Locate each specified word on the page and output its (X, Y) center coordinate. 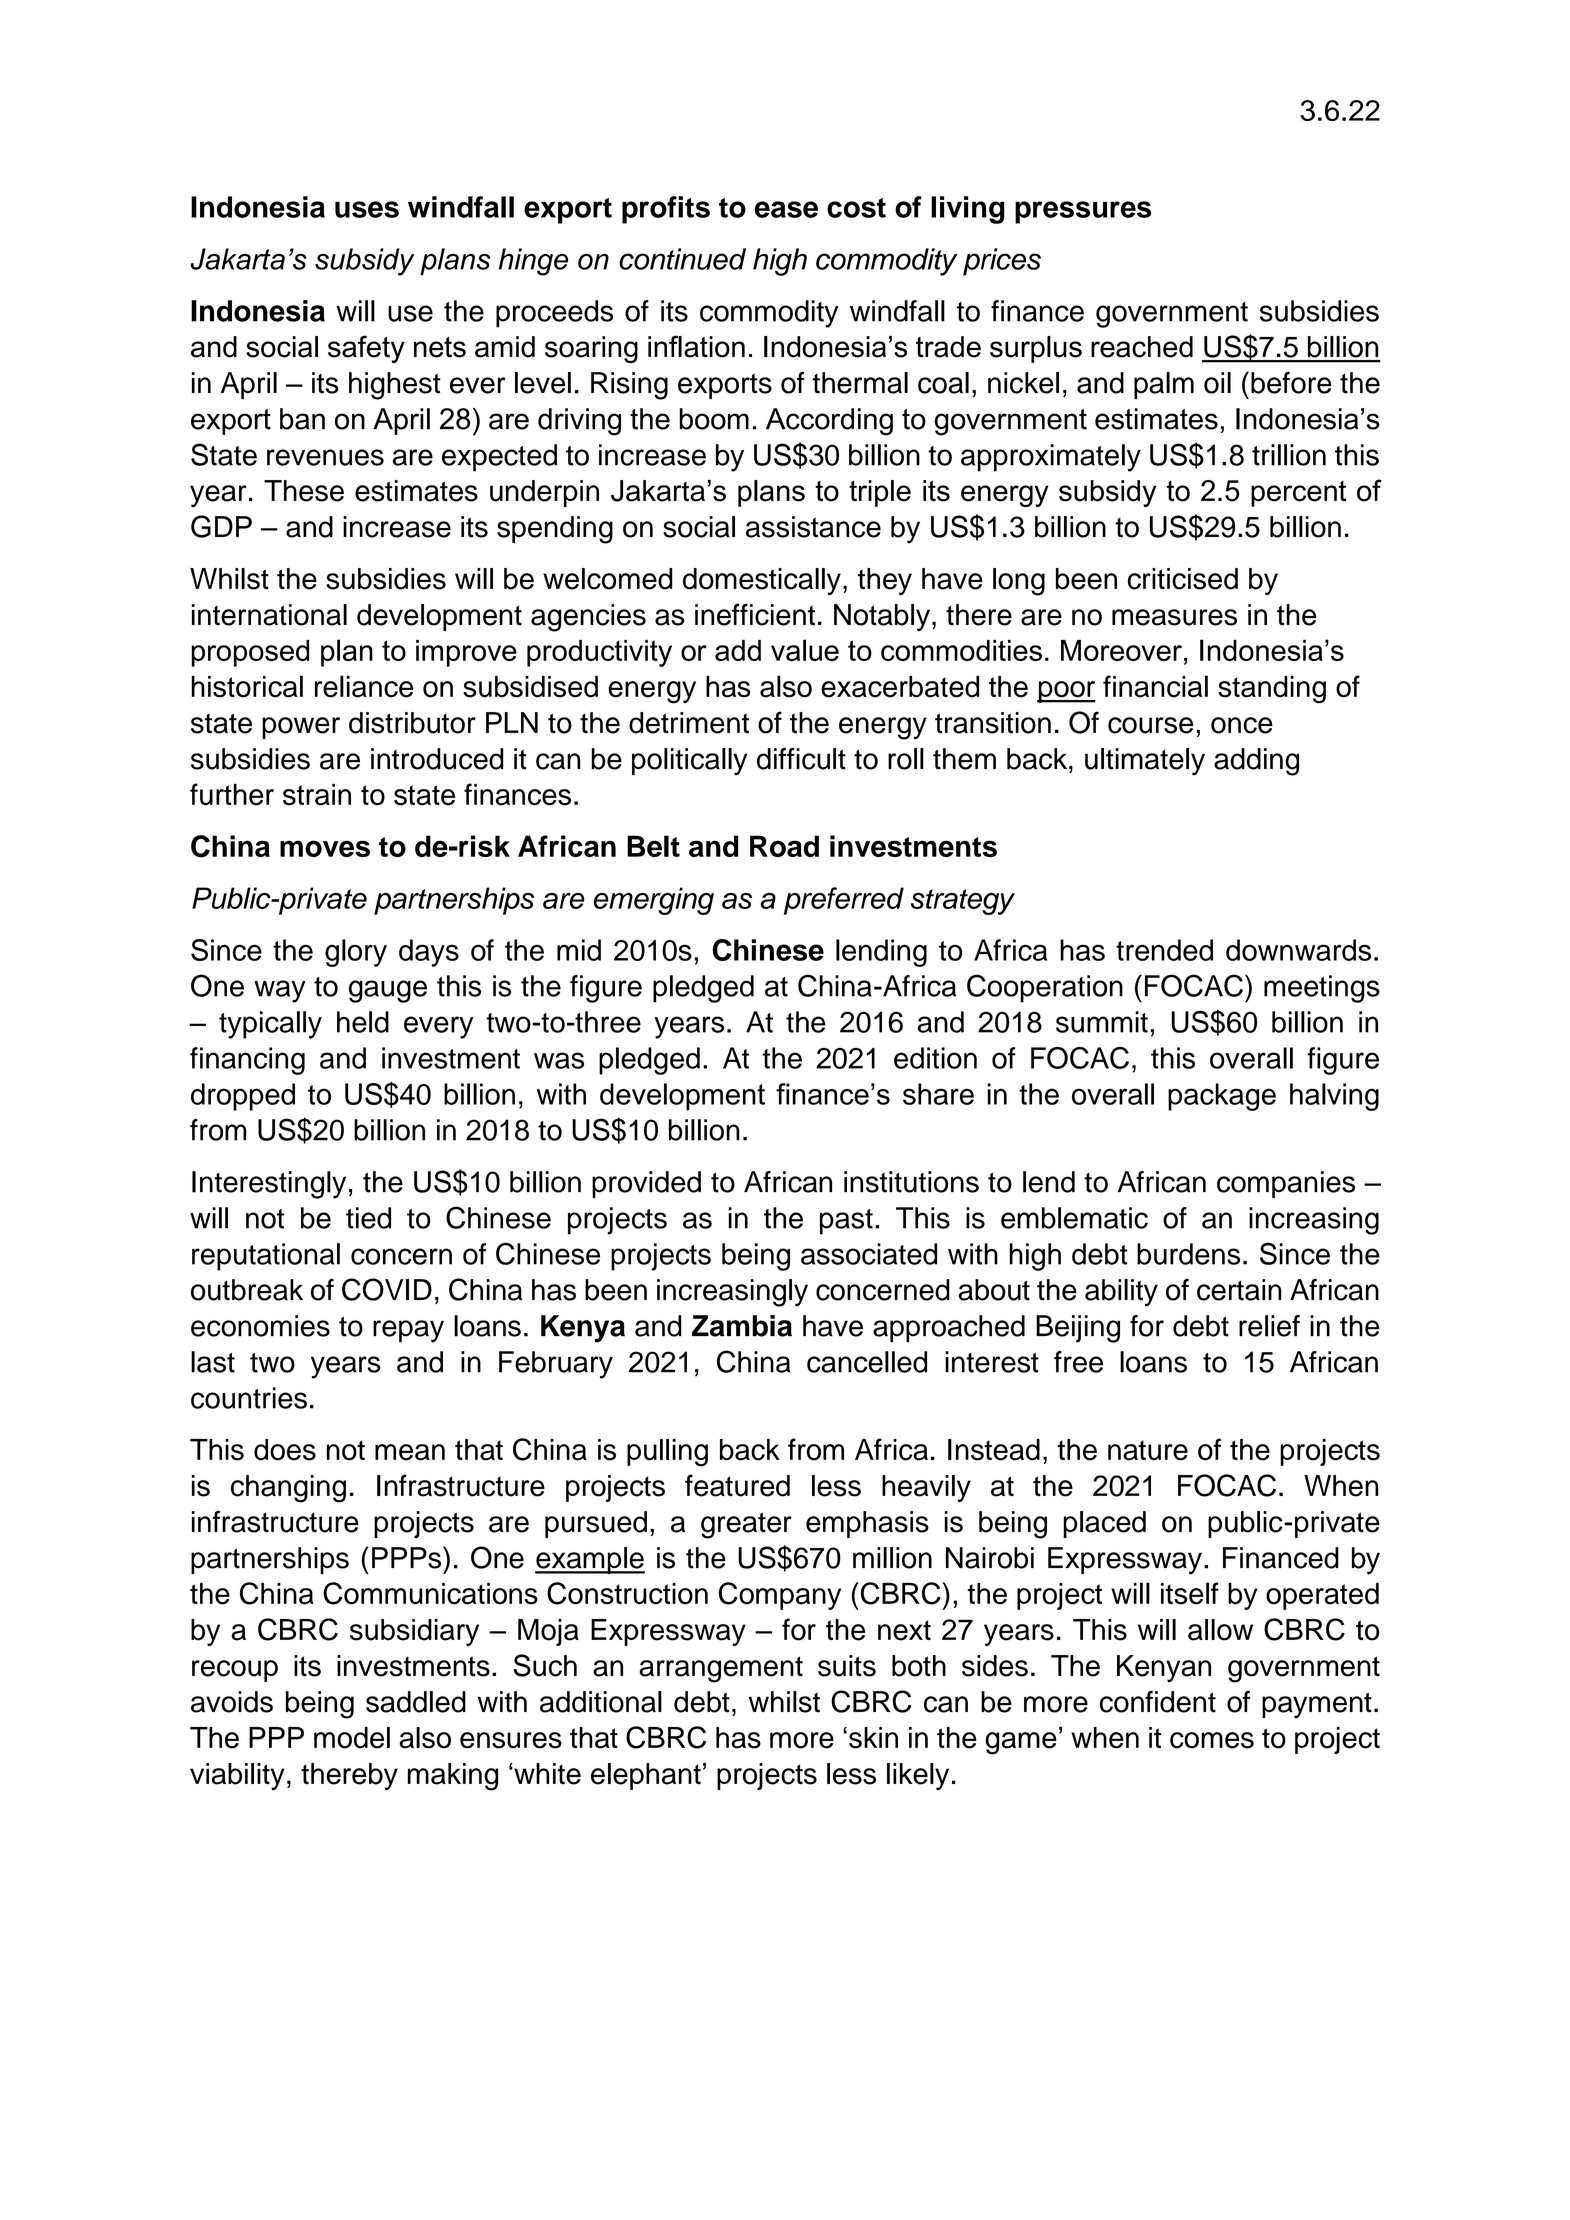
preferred (844, 901)
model (352, 1738)
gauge (388, 991)
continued (682, 259)
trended (1164, 950)
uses (367, 209)
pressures (1083, 212)
